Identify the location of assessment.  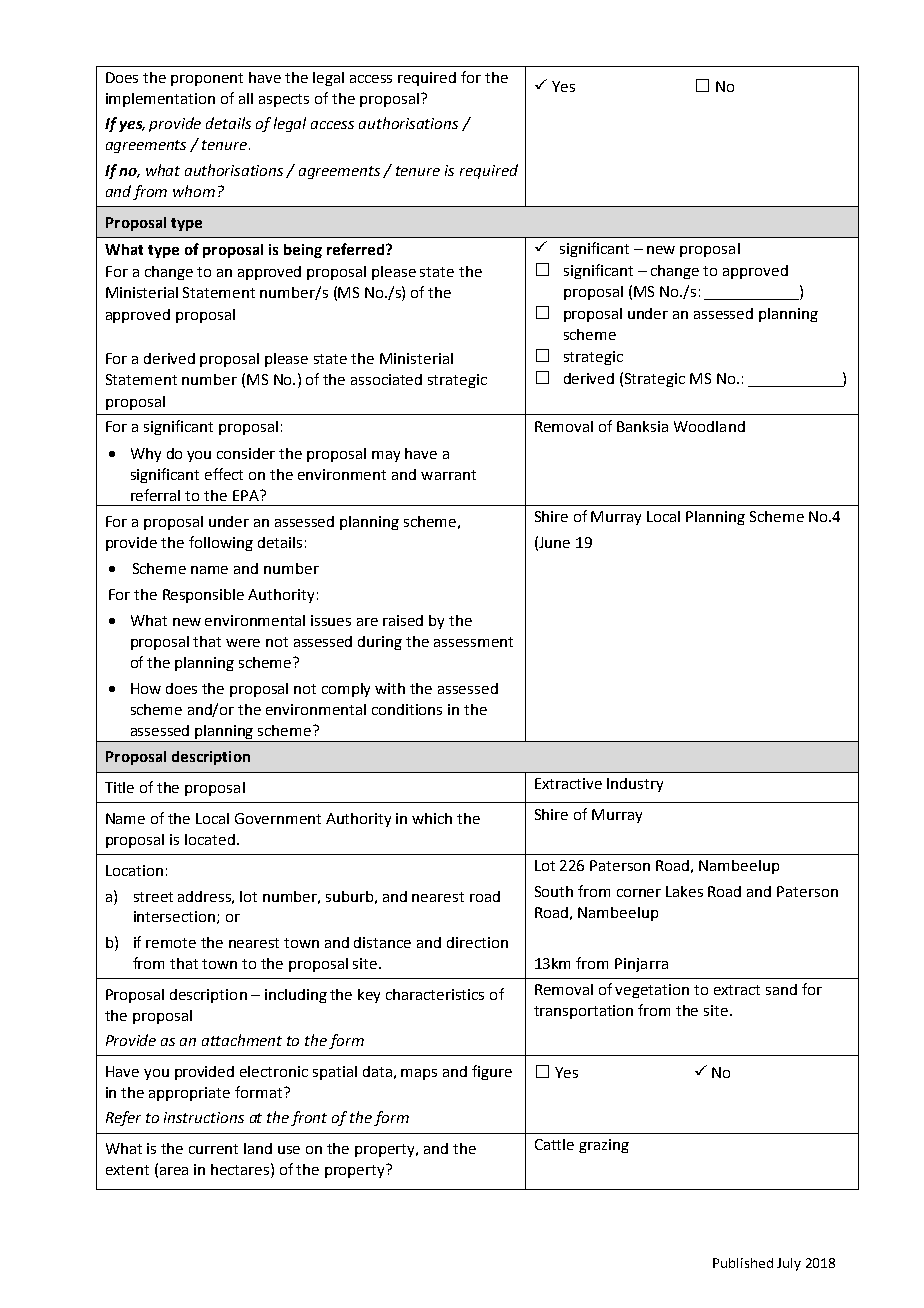
(473, 642).
